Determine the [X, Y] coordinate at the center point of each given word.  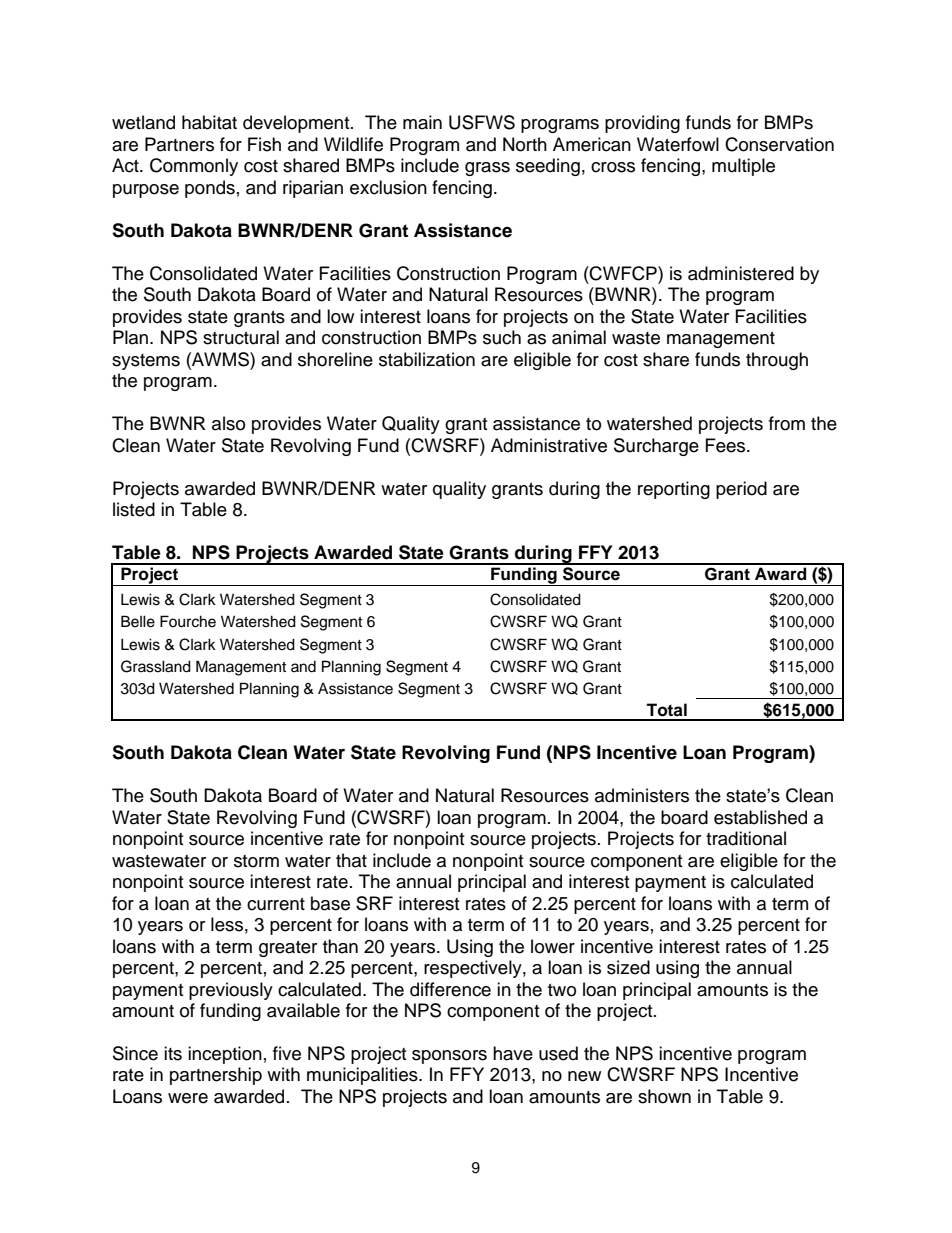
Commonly [194, 167]
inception [225, 1055]
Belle [138, 621]
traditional [746, 838]
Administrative [549, 445]
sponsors [449, 1057]
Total [666, 710]
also [228, 423]
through [777, 361]
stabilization [427, 359]
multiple [743, 167]
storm [256, 861]
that [351, 860]
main [422, 122]
